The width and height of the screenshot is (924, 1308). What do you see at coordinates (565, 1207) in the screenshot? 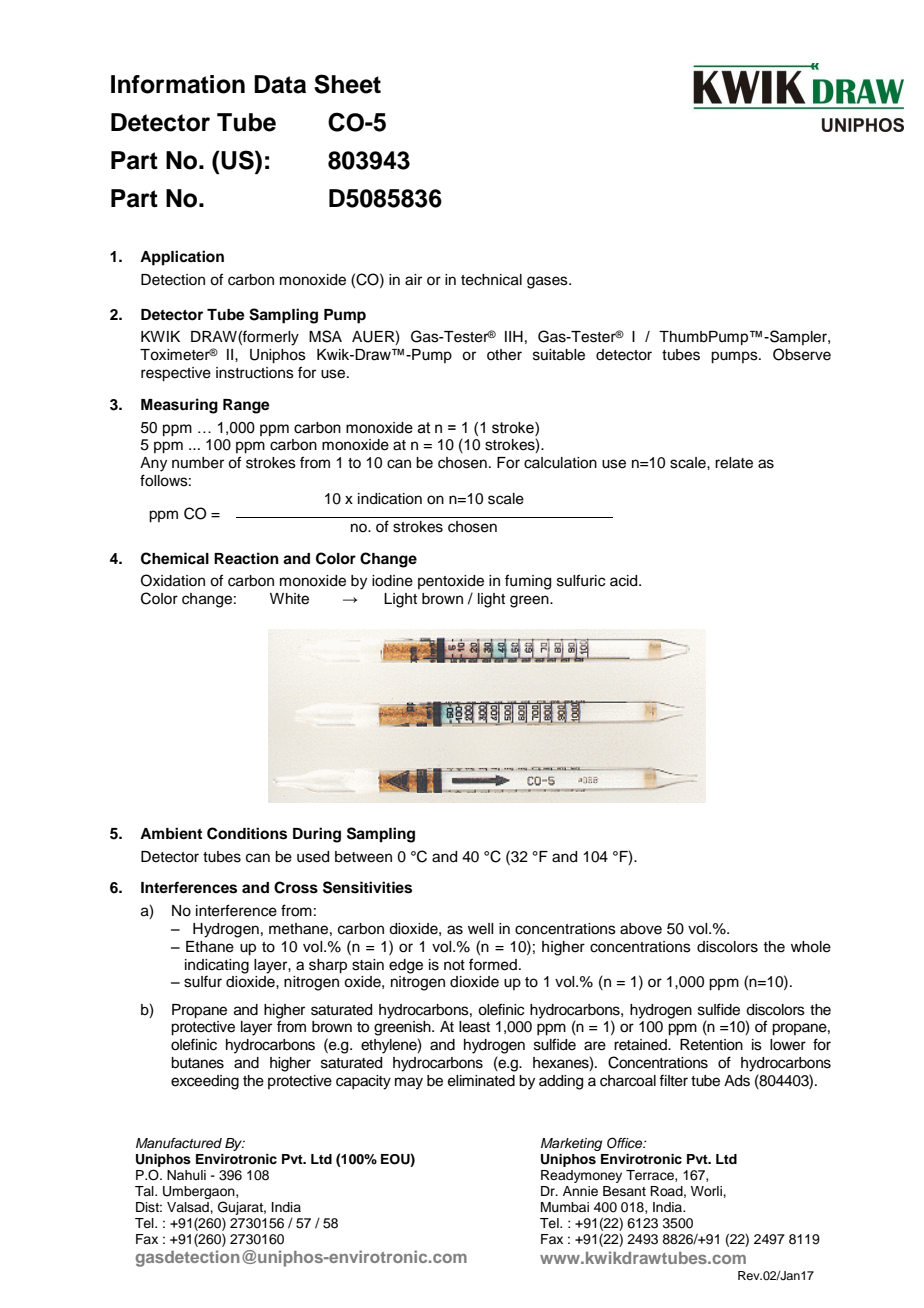
I see `Mumbai` at bounding box center [565, 1207].
